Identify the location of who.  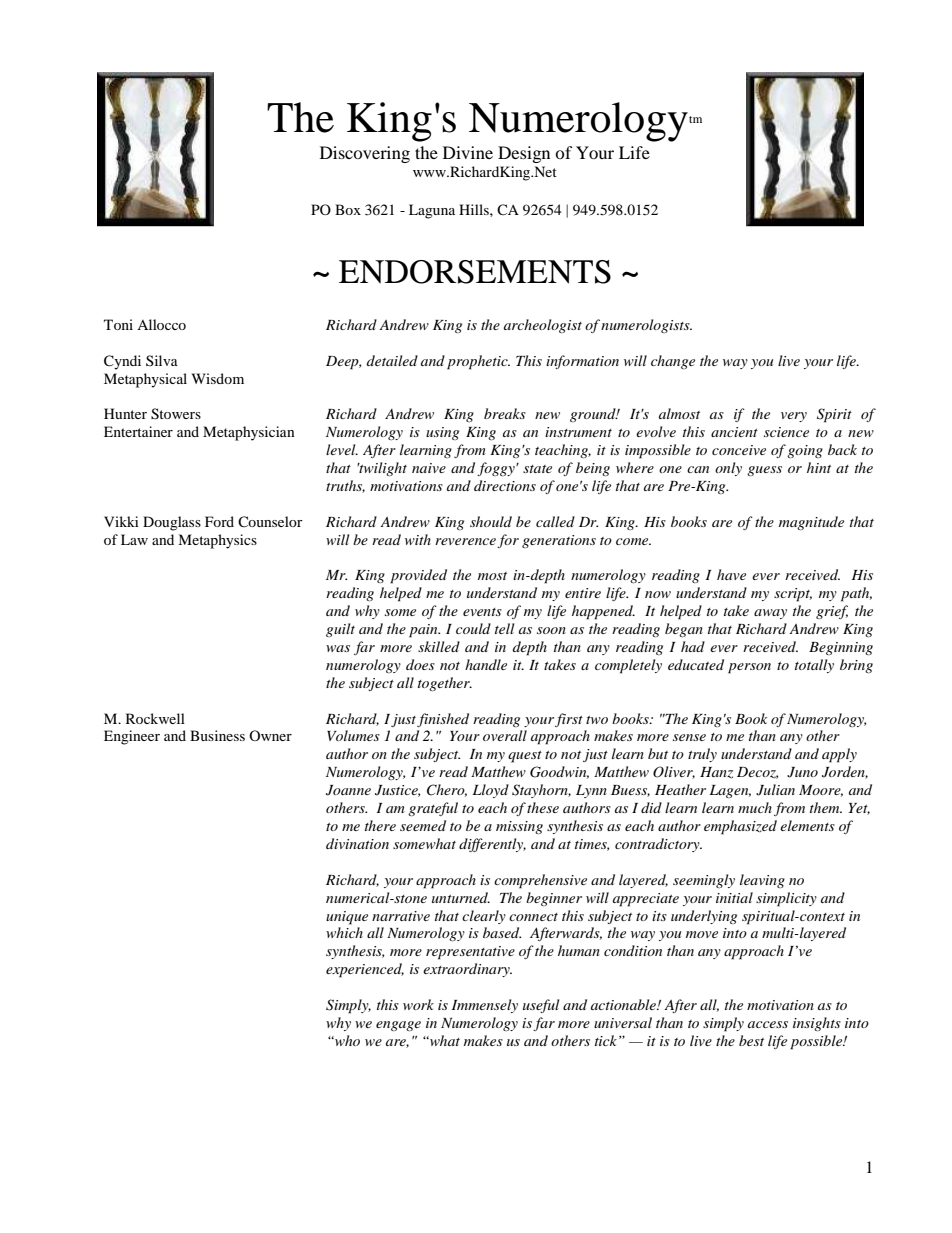
(346, 1040).
